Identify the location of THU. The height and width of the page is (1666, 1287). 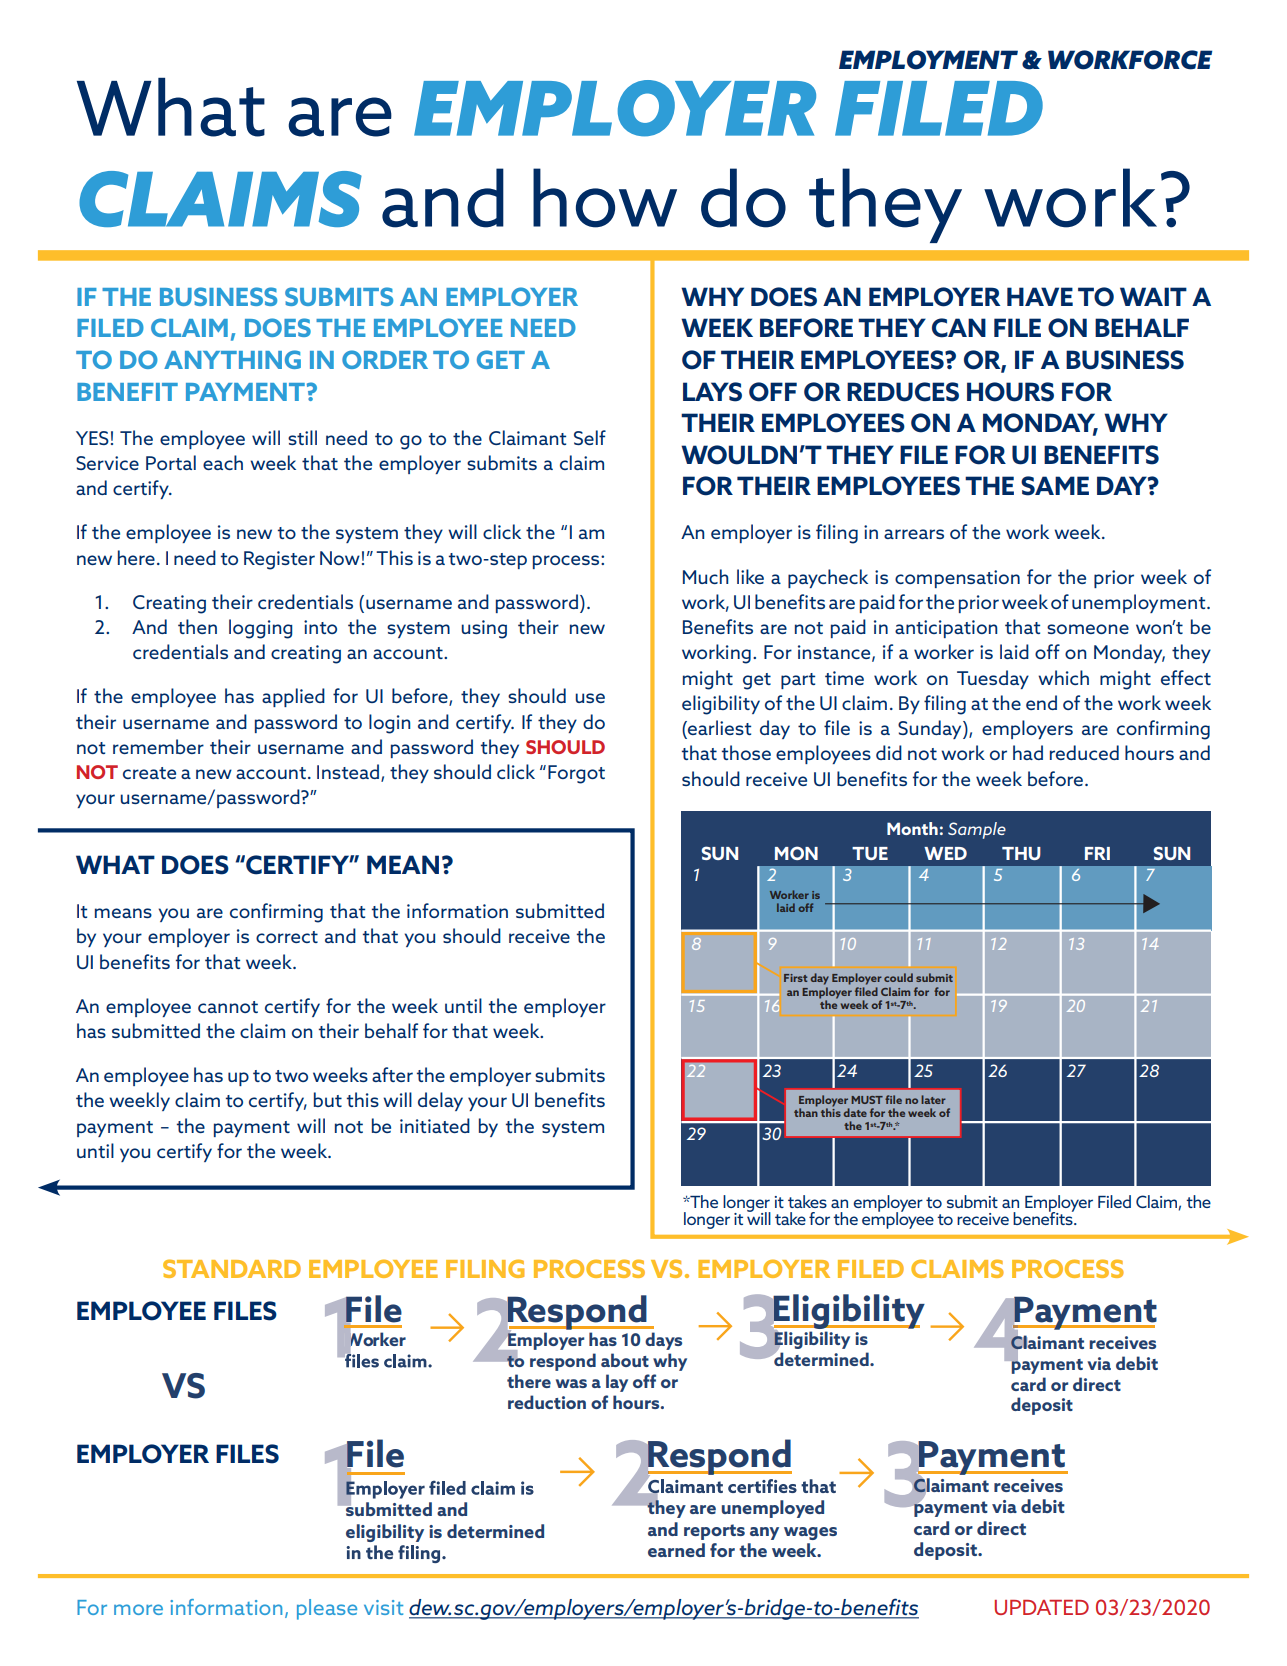
(1021, 853).
